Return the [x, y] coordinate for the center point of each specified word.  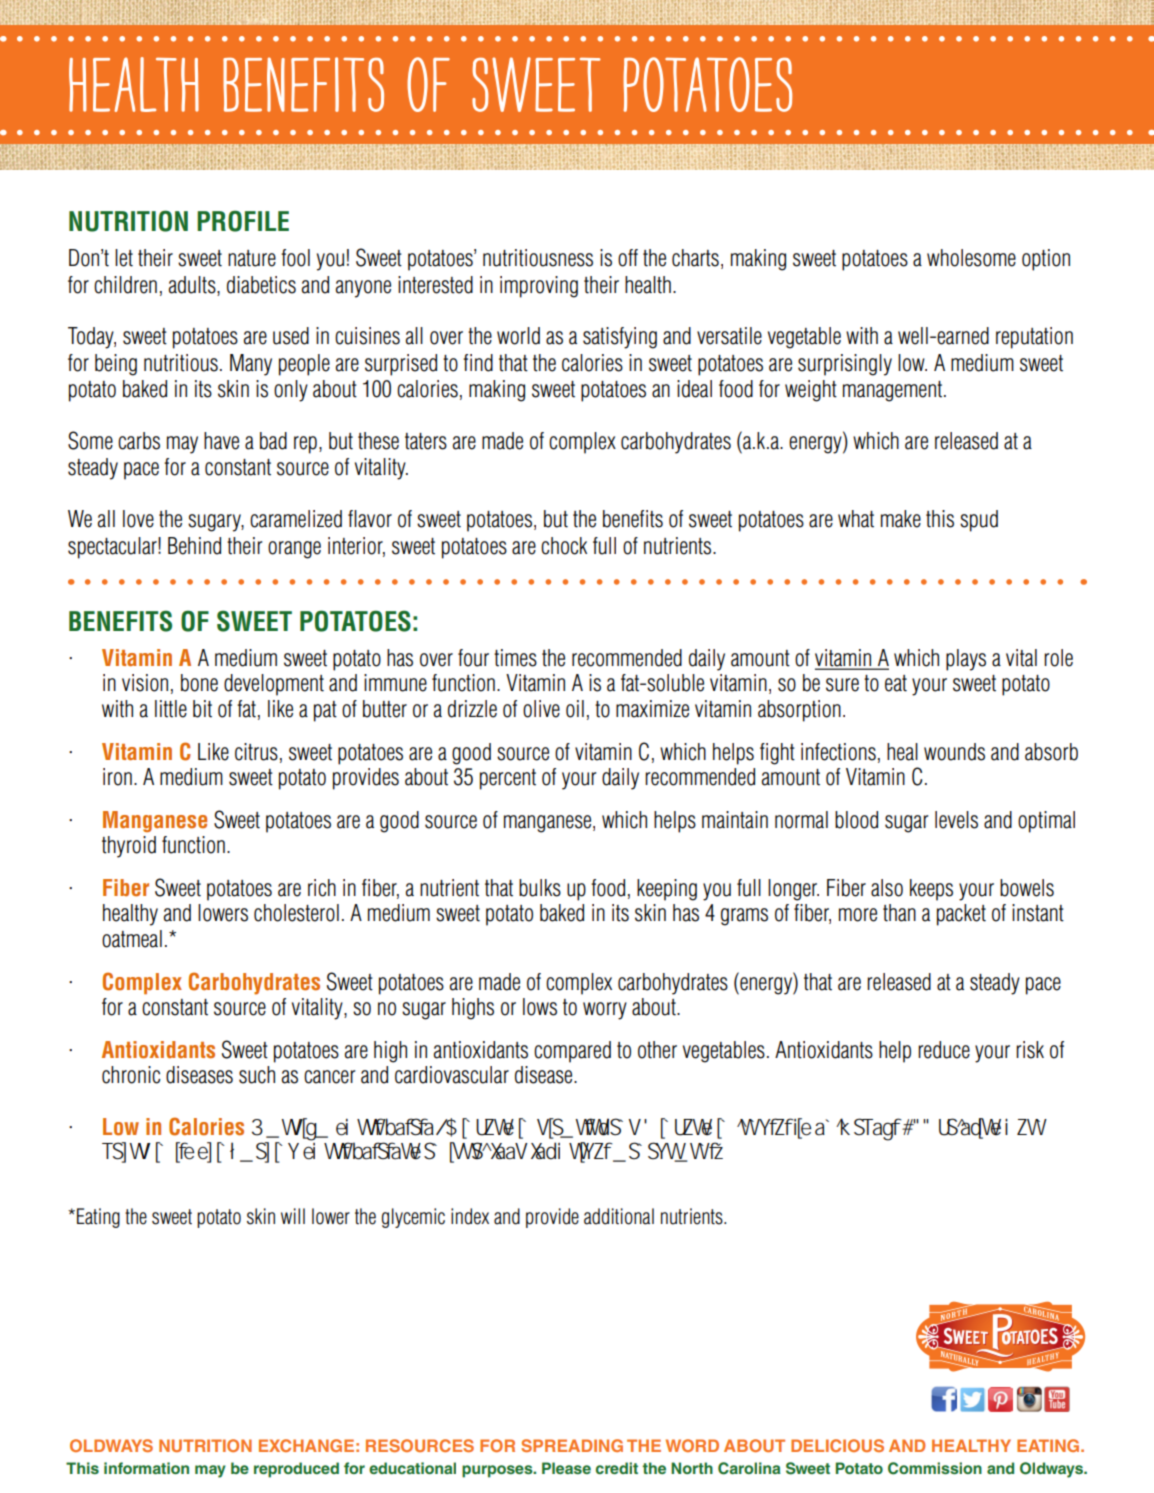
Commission [935, 1468]
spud [979, 521]
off [628, 258]
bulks [540, 888]
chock [564, 546]
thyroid [129, 847]
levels [956, 820]
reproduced [296, 1470]
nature [252, 258]
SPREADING [572, 1445]
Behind [194, 546]
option [1046, 260]
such [257, 1075]
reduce [944, 1050]
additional [619, 1216]
